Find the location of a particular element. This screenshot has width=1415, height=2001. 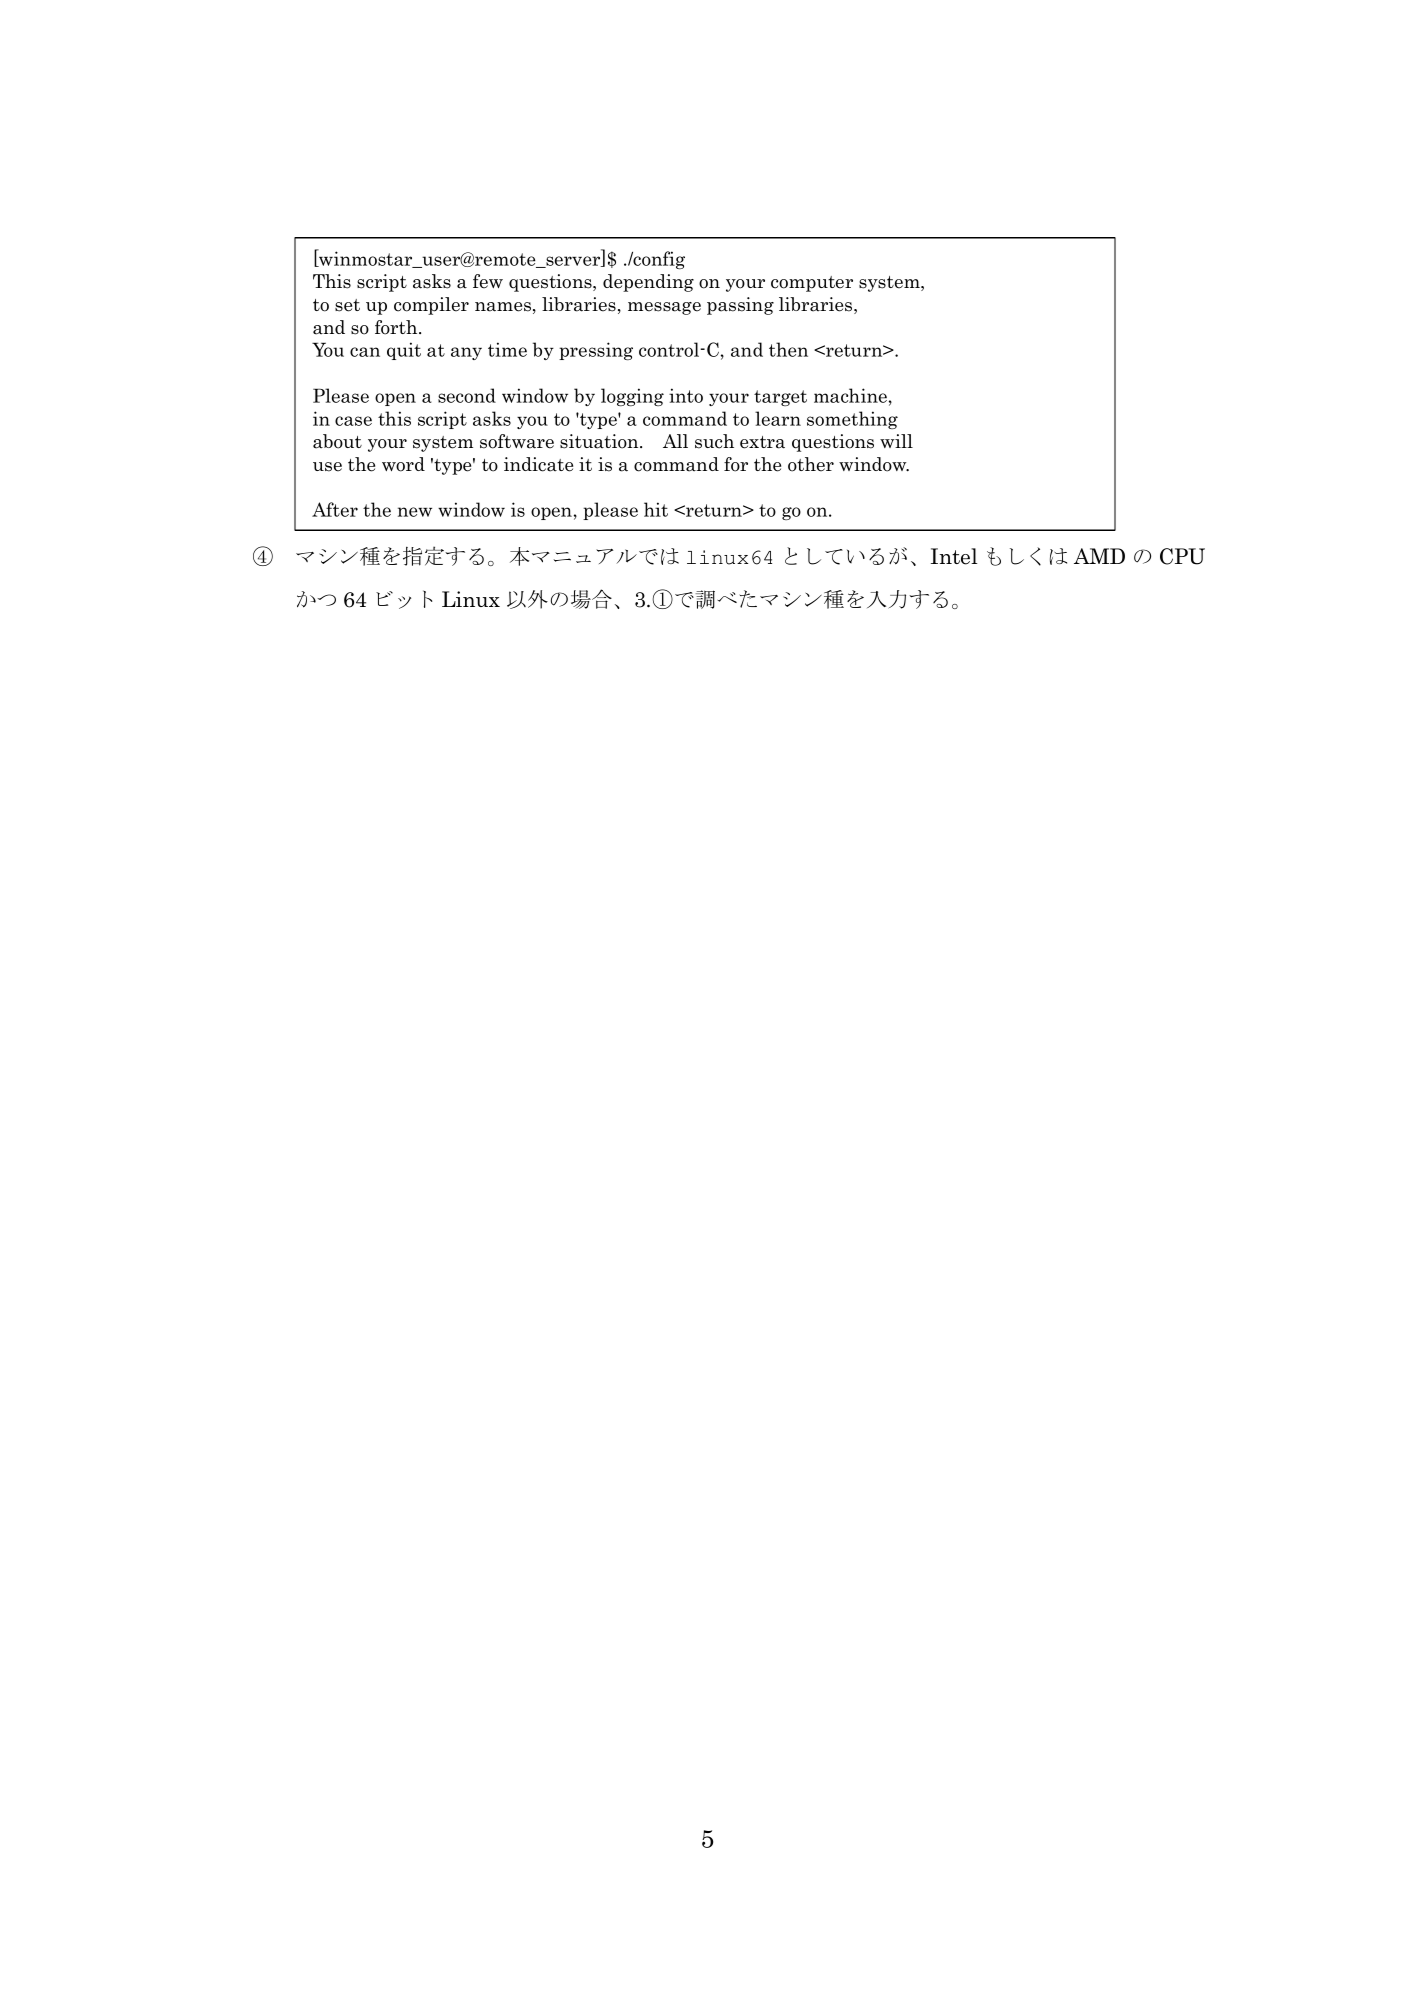

computer is located at coordinates (812, 284).
